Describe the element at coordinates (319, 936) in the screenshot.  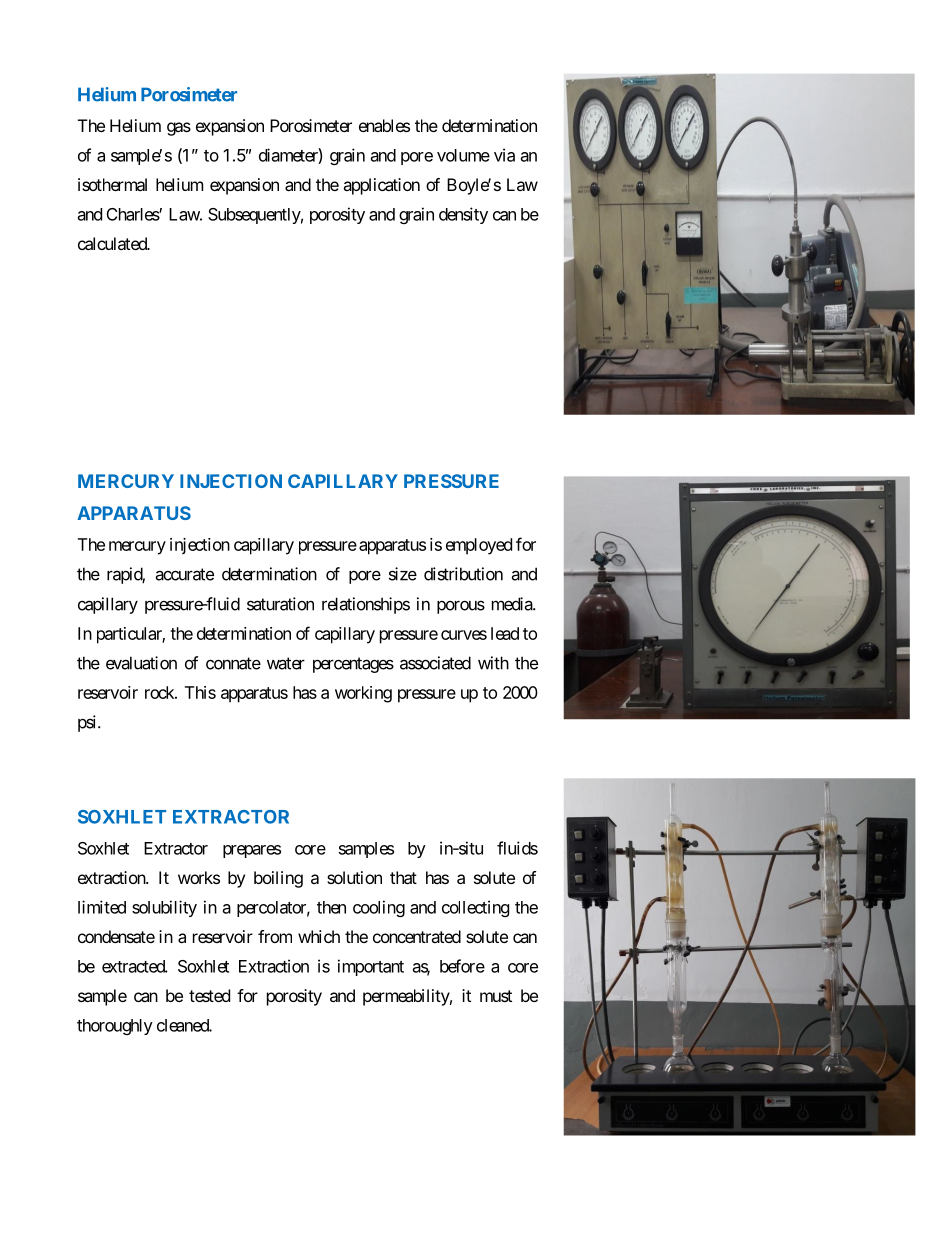
I see `which` at that location.
